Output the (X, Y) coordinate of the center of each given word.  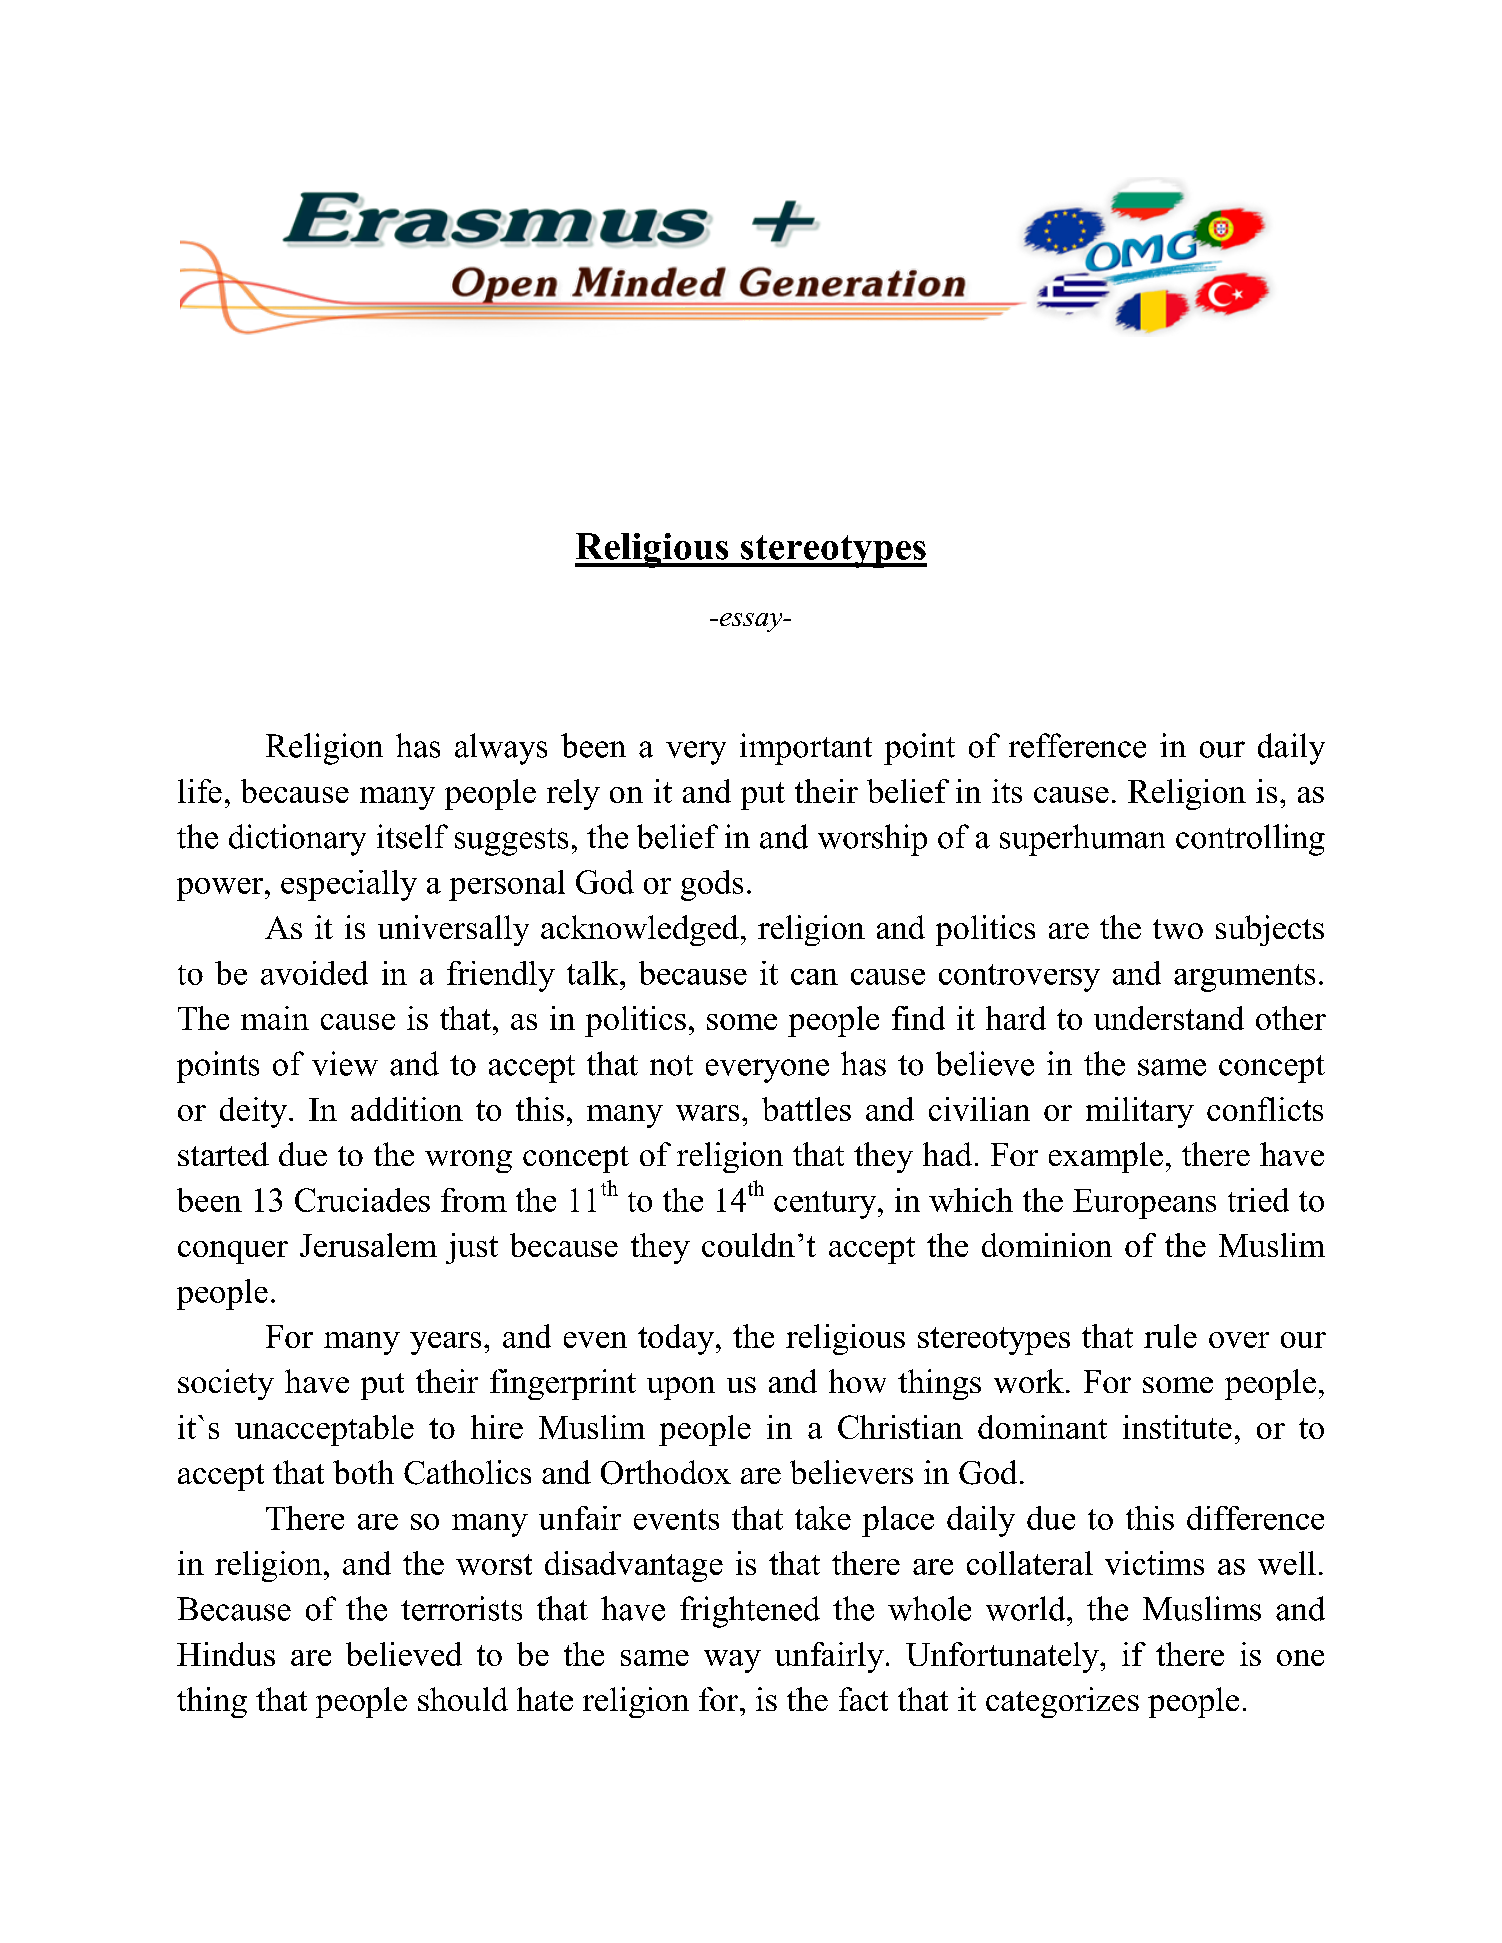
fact (863, 1699)
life (200, 791)
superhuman (1082, 840)
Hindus (226, 1654)
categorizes (1062, 1702)
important (806, 749)
